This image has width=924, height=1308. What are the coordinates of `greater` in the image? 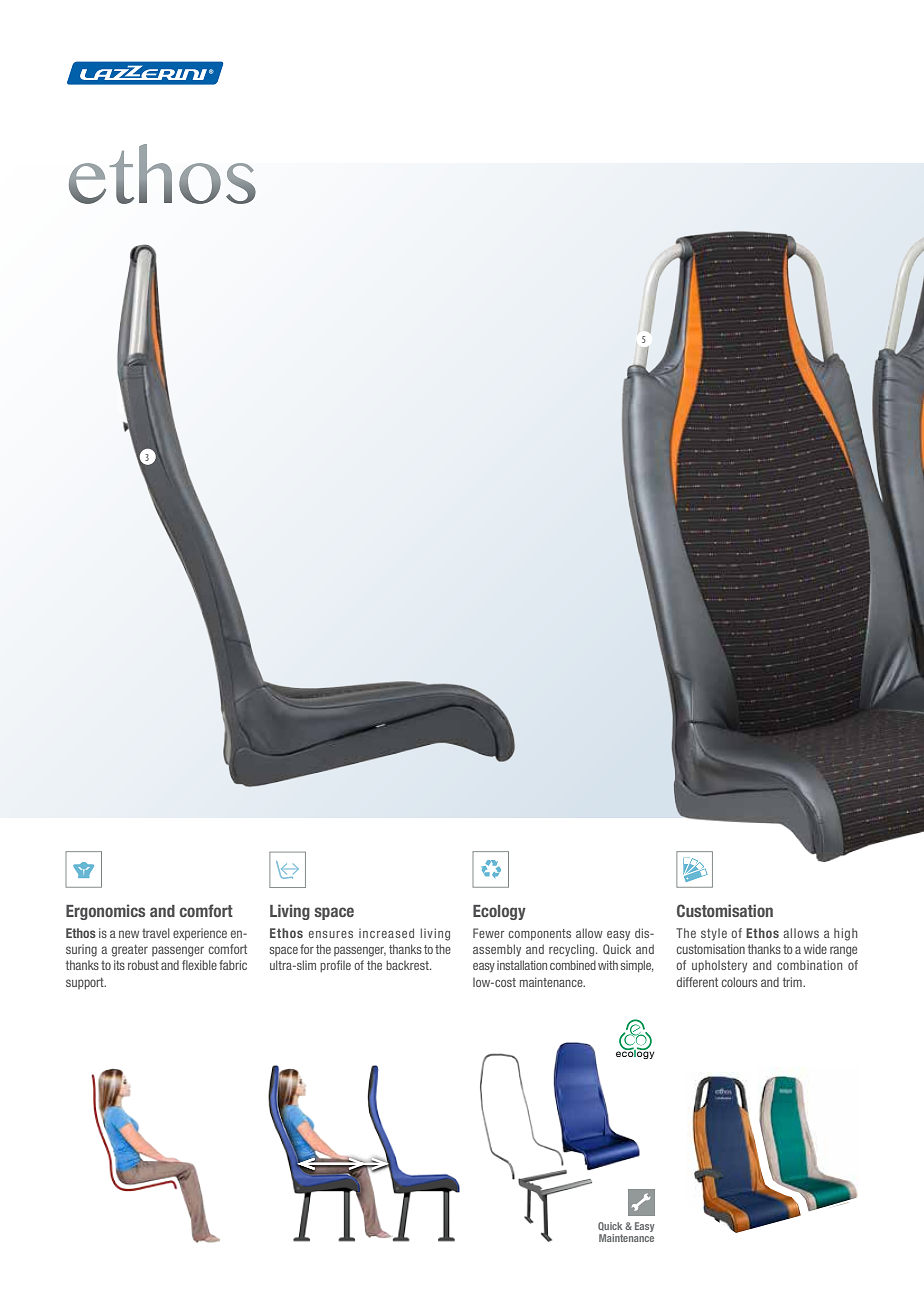 It's located at (130, 950).
